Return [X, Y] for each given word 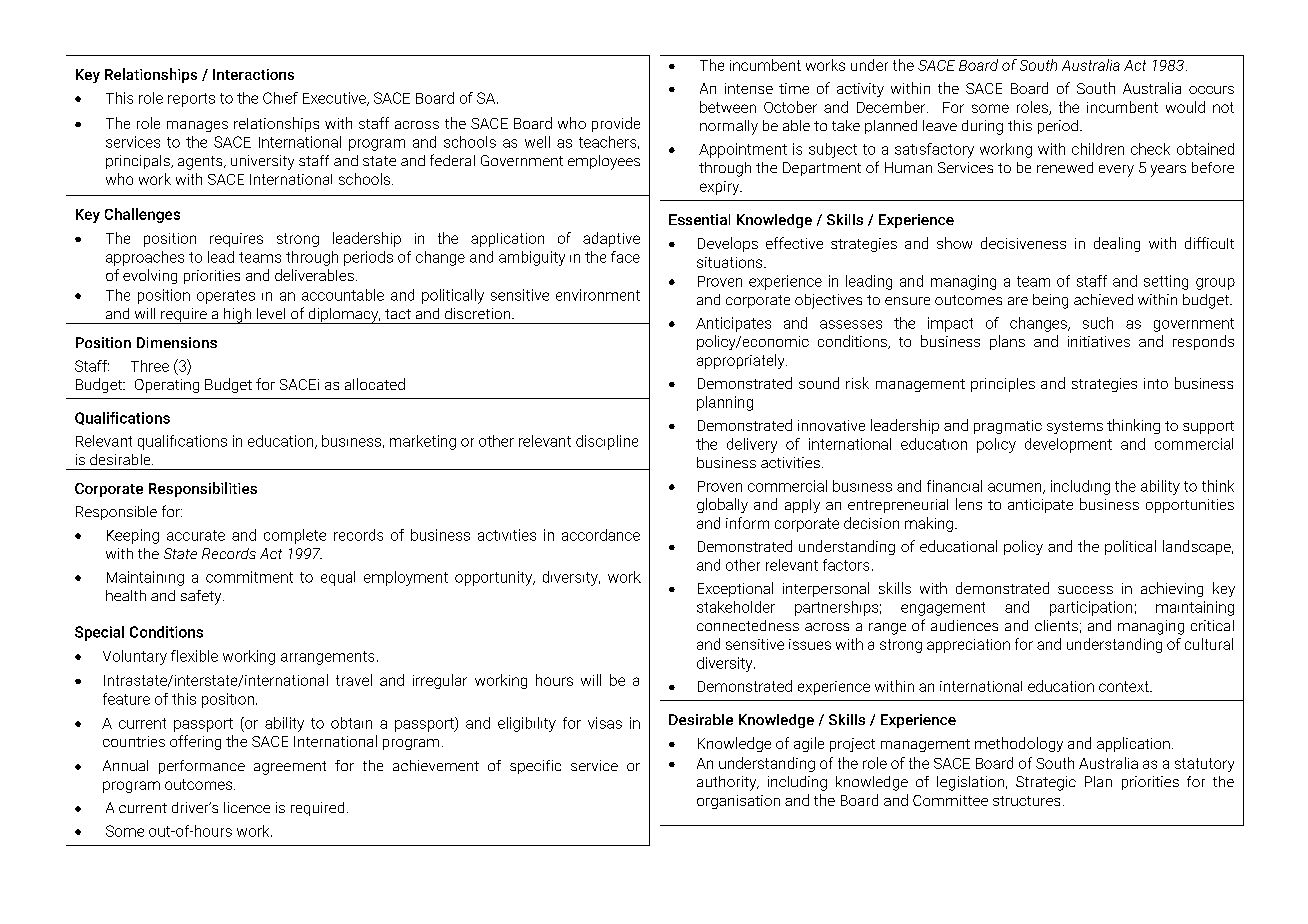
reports [191, 100]
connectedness [748, 625]
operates [226, 297]
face [625, 257]
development [1068, 445]
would [1185, 107]
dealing [1117, 244]
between [728, 107]
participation [1091, 608]
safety [202, 597]
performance [202, 767]
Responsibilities [203, 489]
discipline [607, 442]
